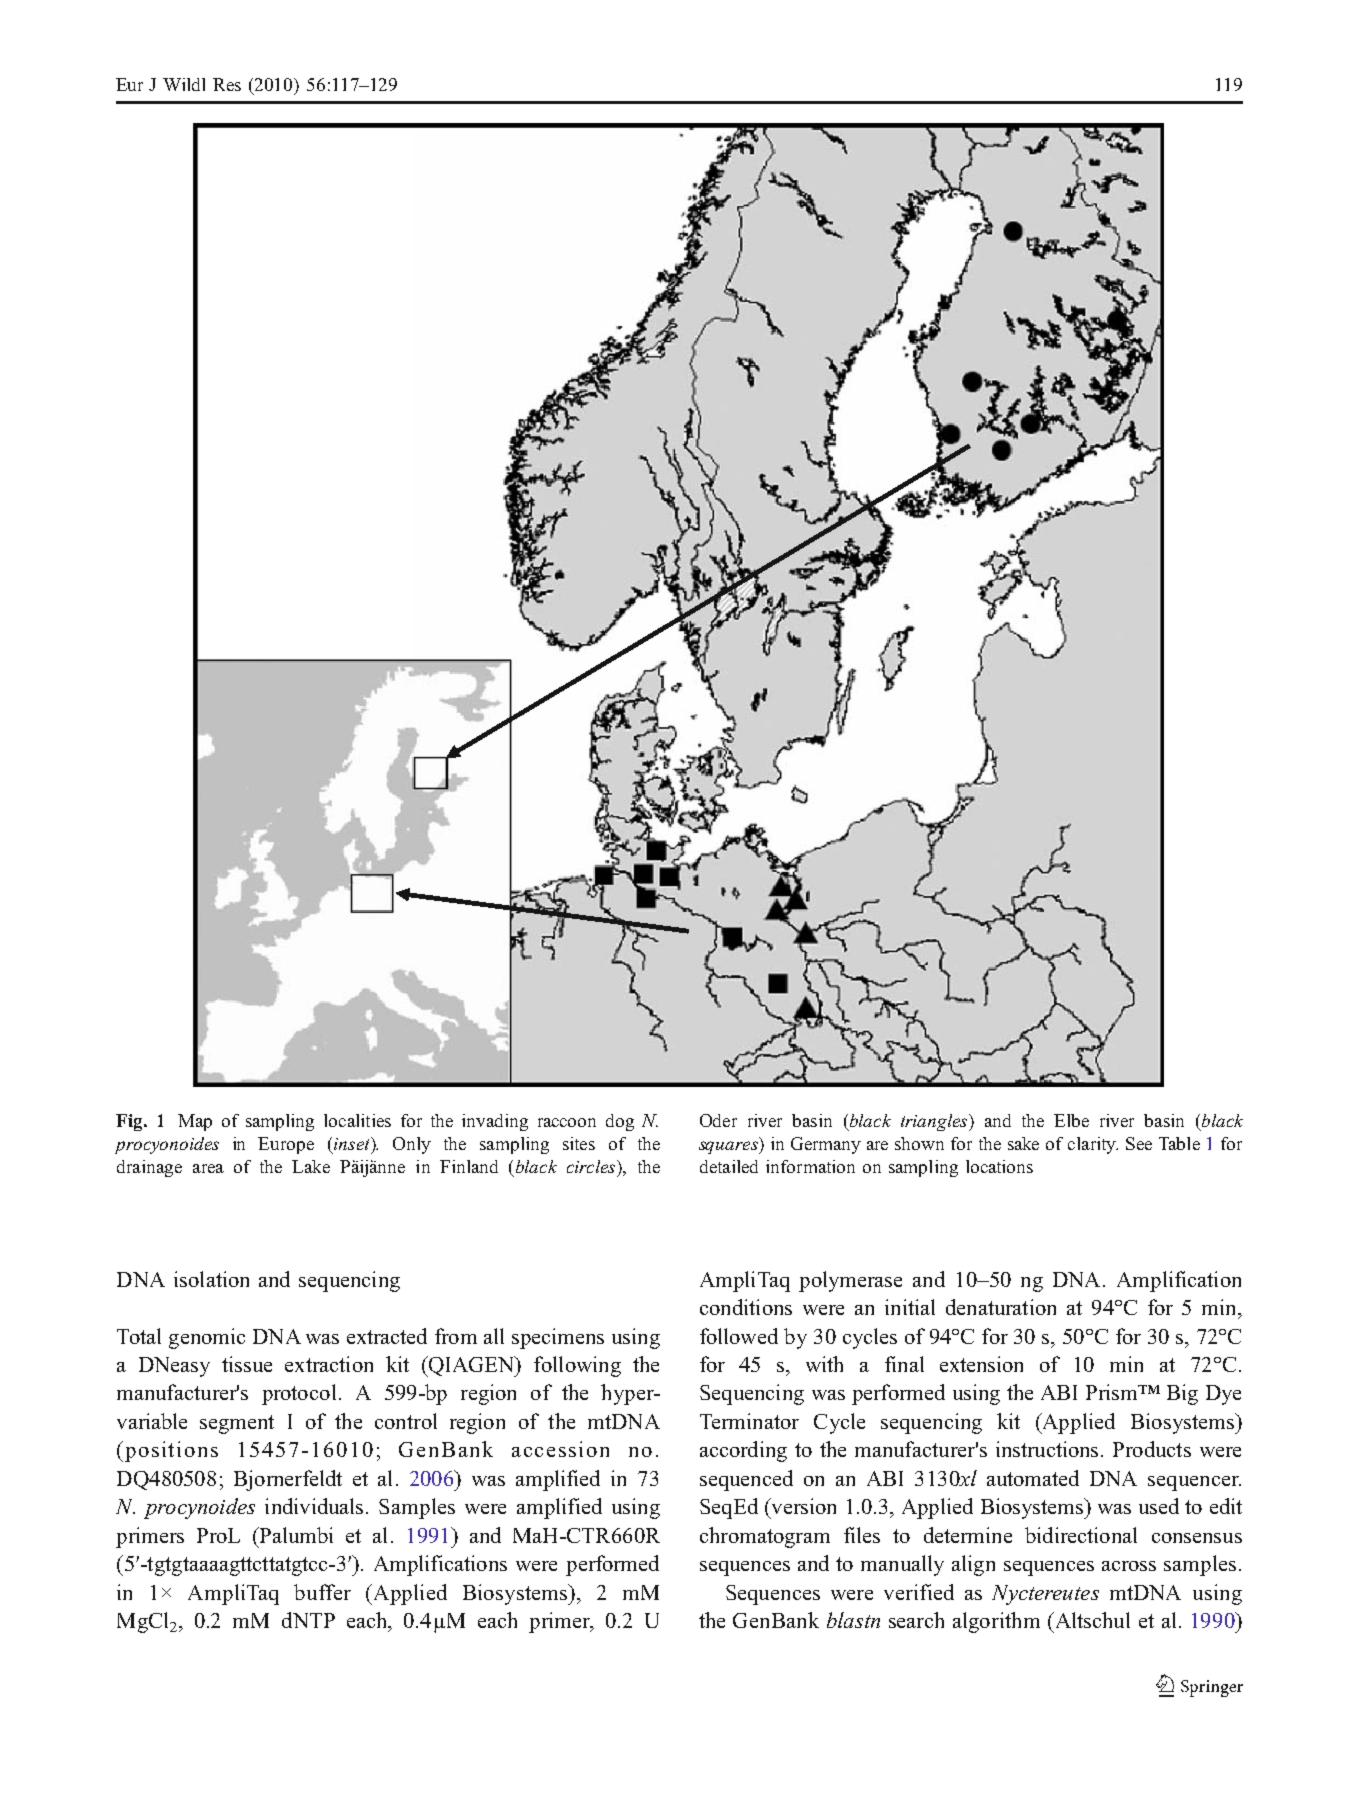 This page has height=1806, width=1359. Describe the element at coordinates (322, 1592) in the page. I see `buffer` at that location.
